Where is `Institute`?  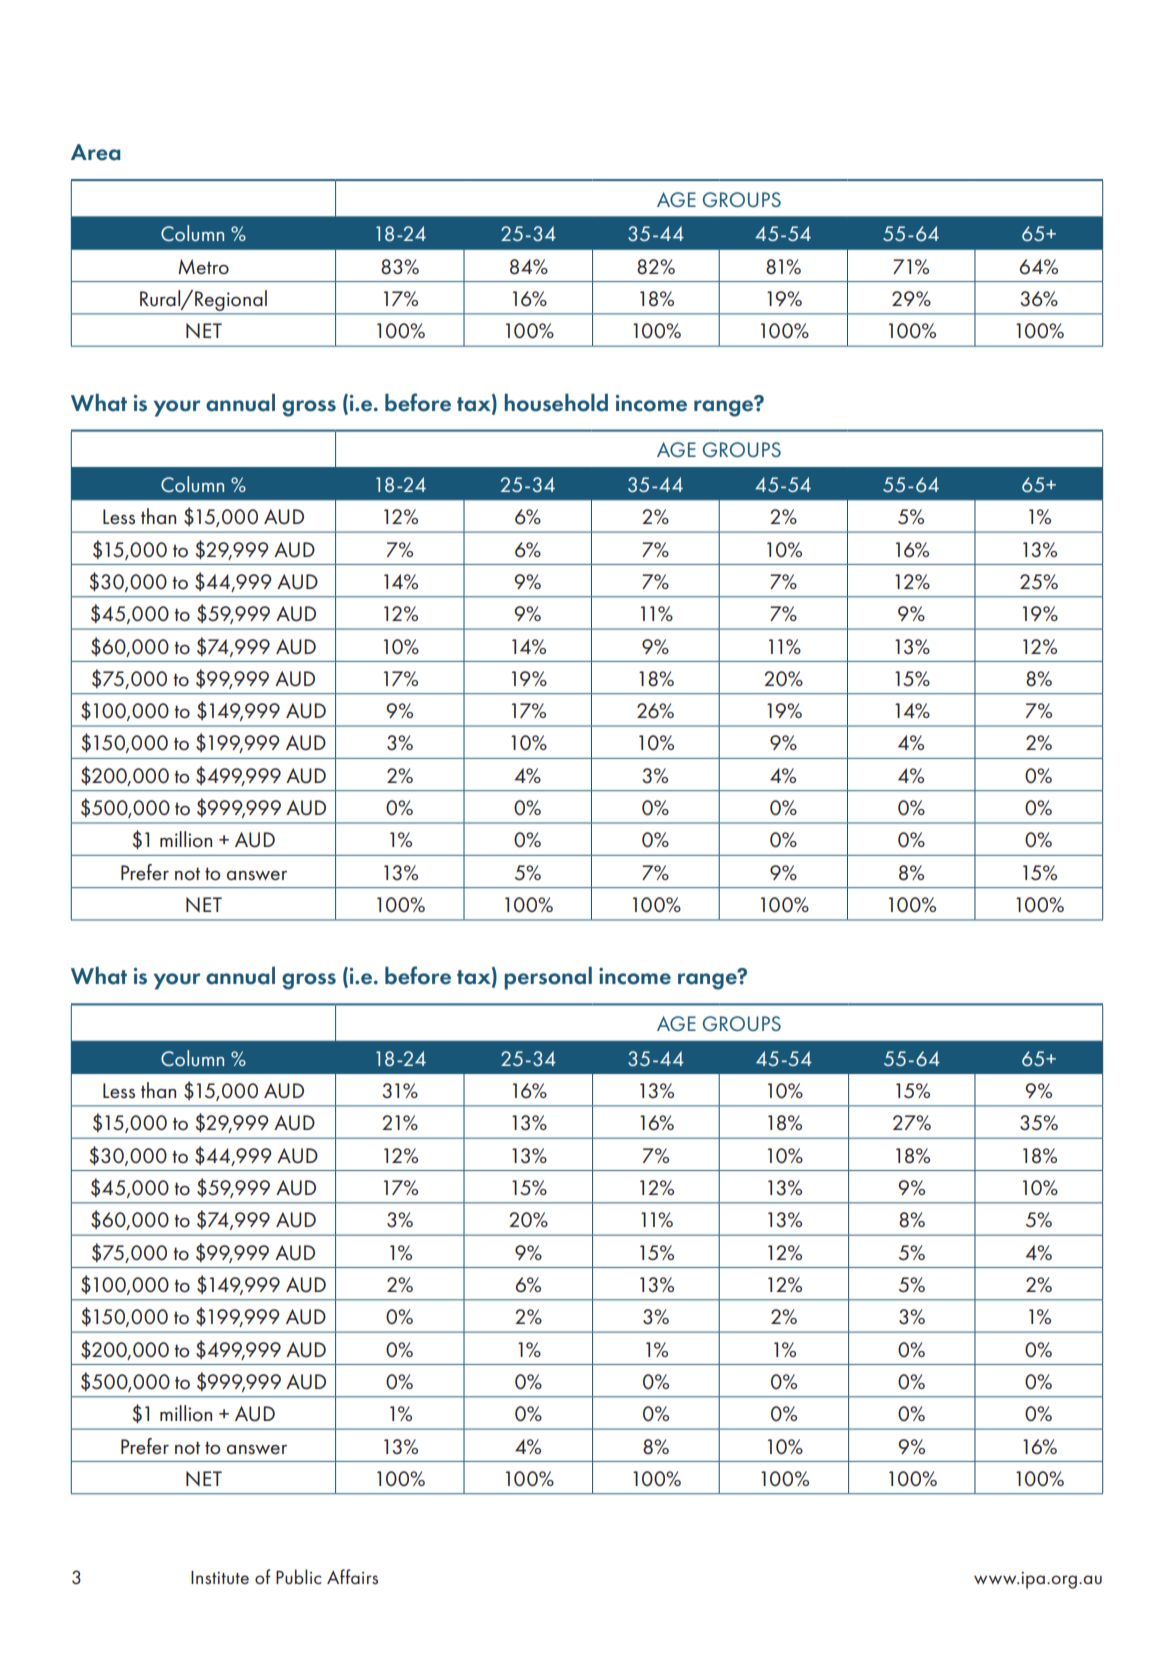 Institute is located at coordinates (220, 1577).
